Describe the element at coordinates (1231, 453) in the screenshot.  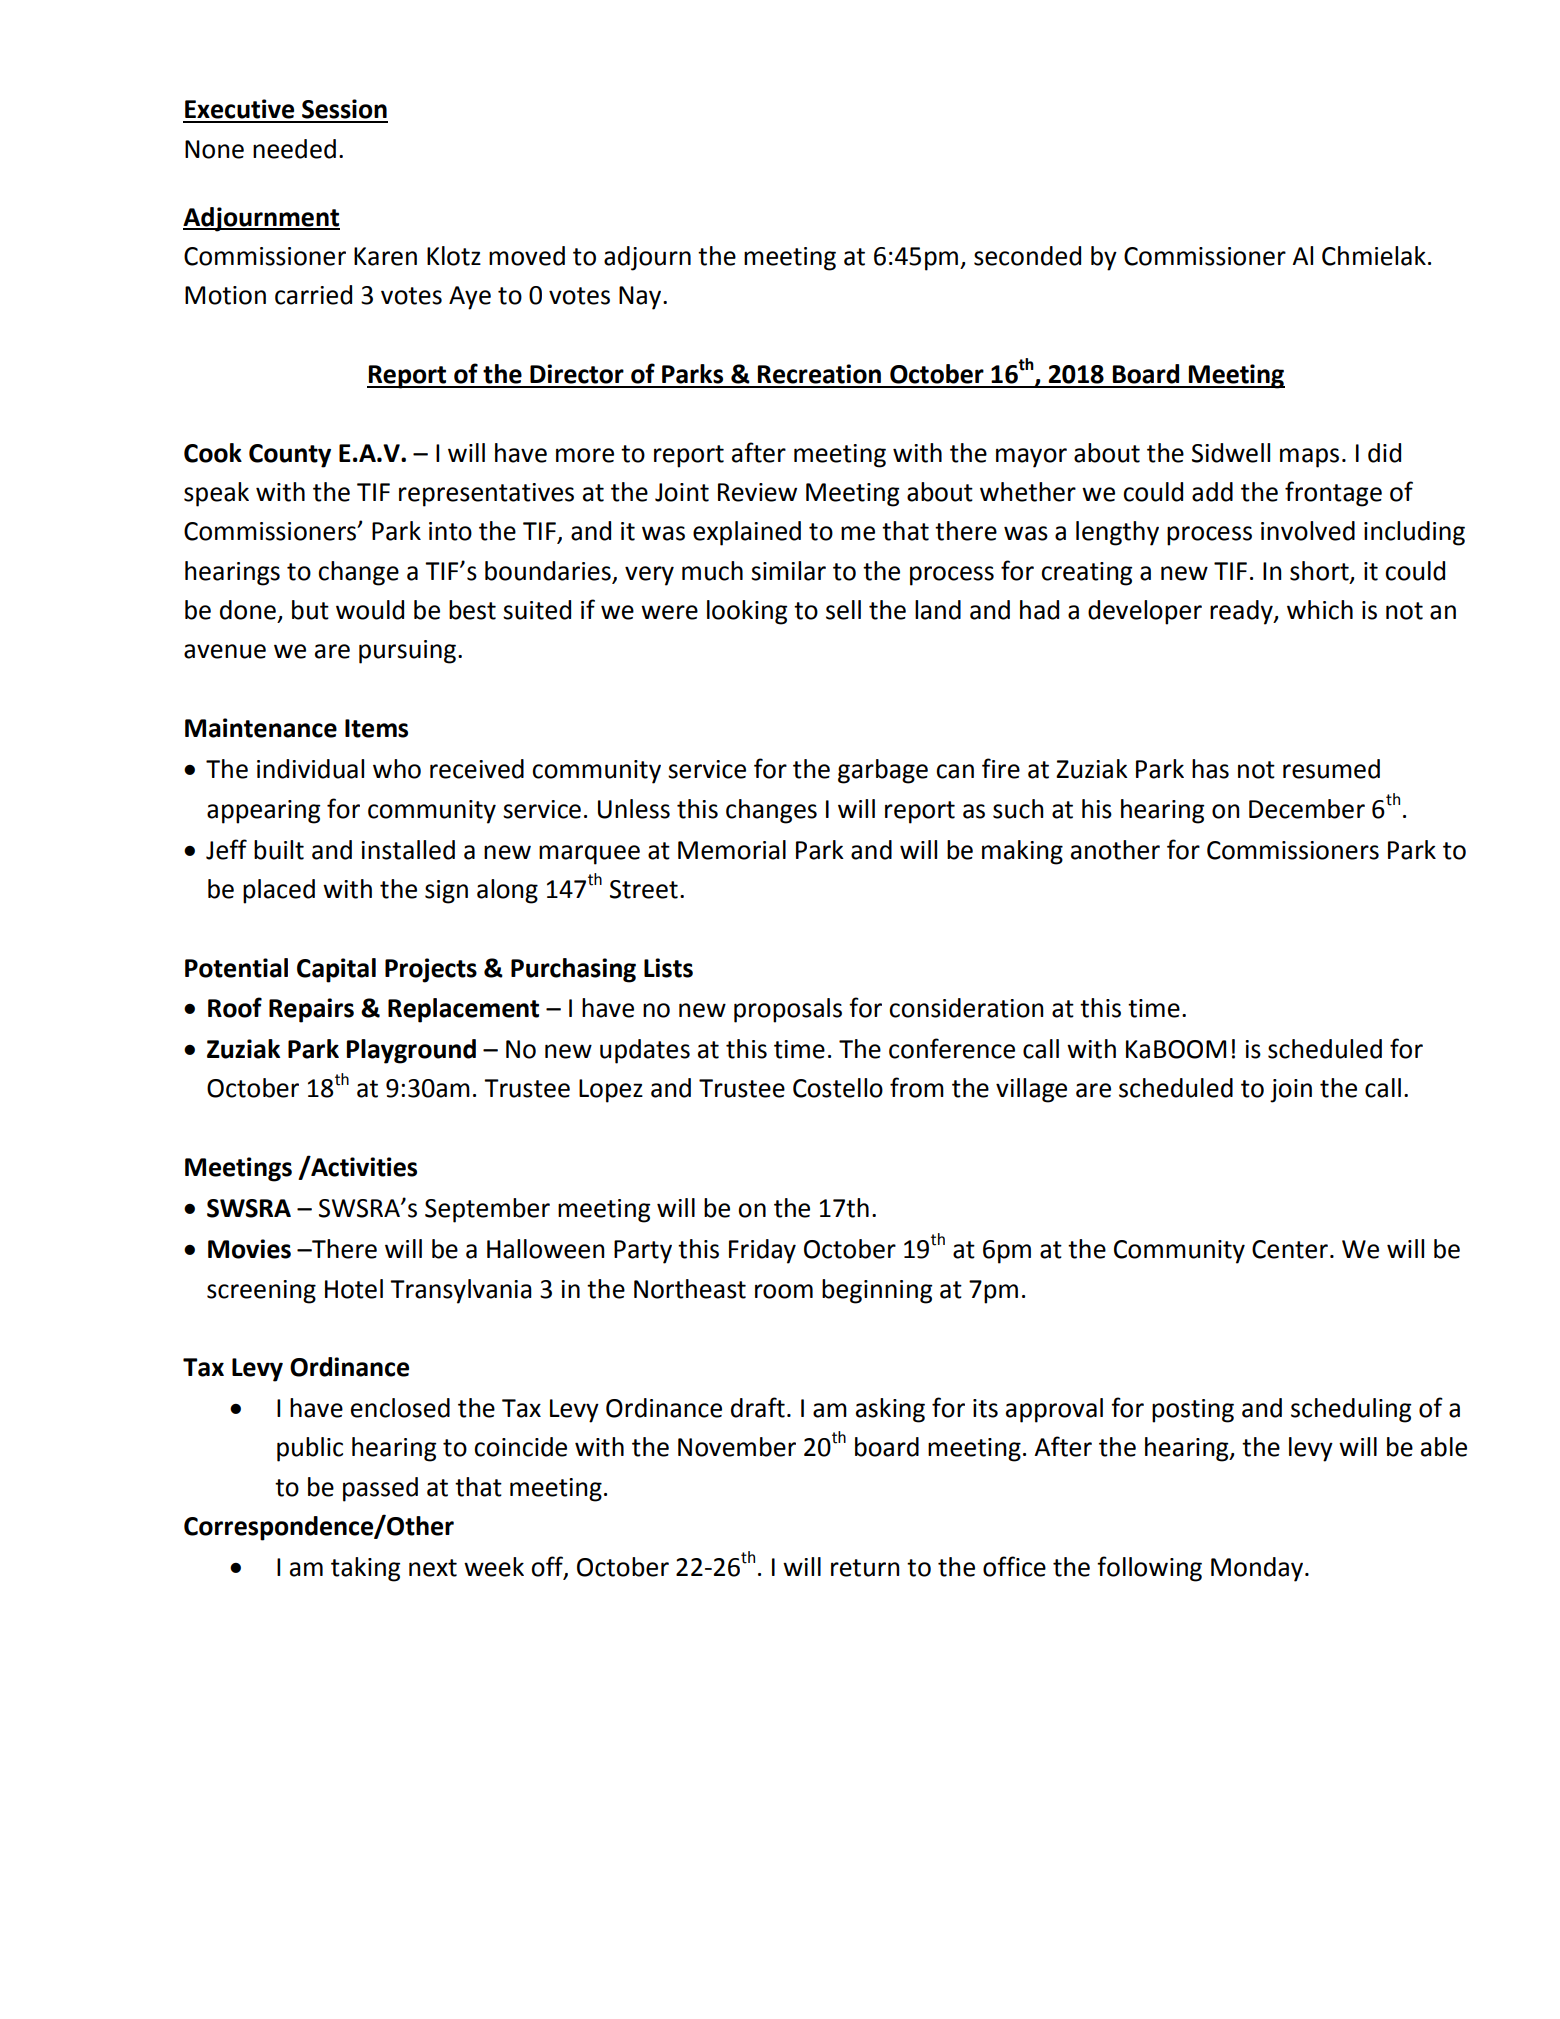
I see `Sidwell` at that location.
